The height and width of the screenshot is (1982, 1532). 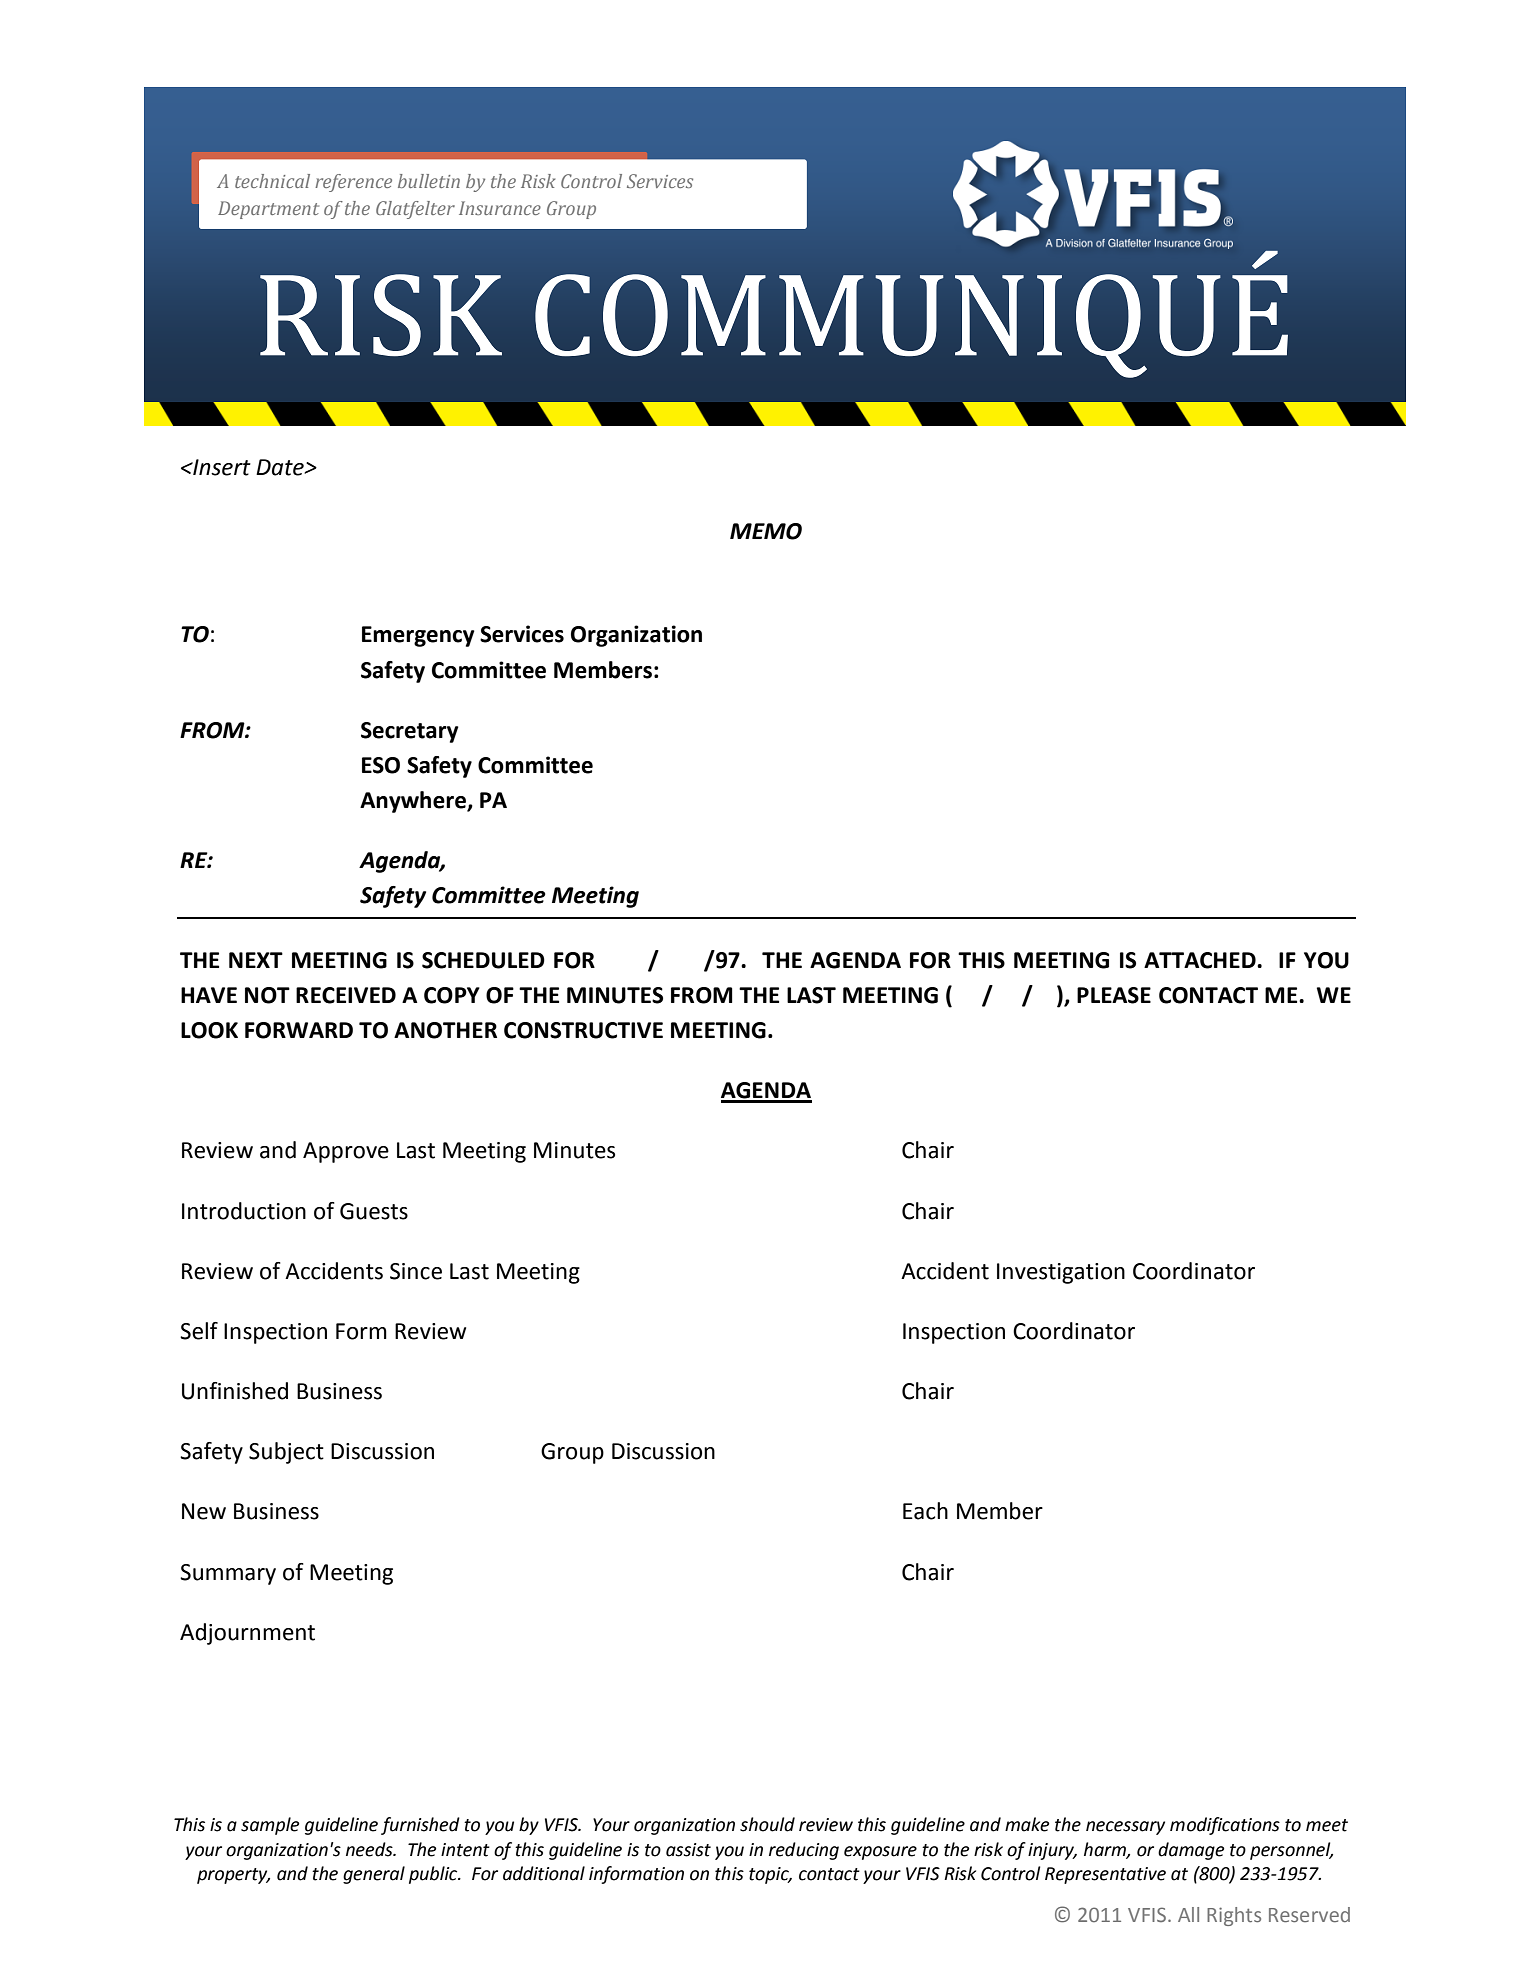 What do you see at coordinates (583, 1030) in the screenshot?
I see `CONSTRUCTIVE` at bounding box center [583, 1030].
